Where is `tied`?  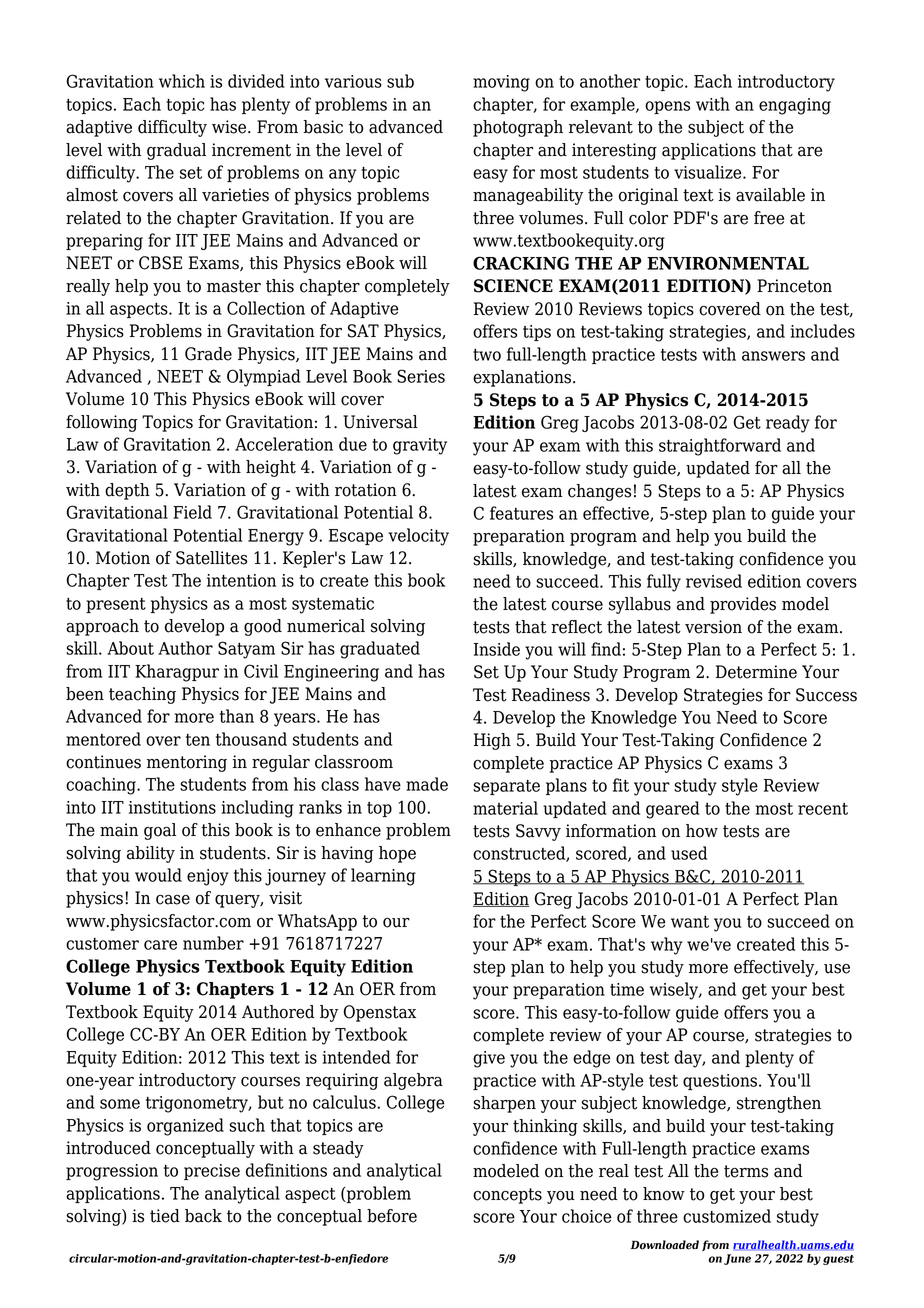 tied is located at coordinates (165, 1216).
